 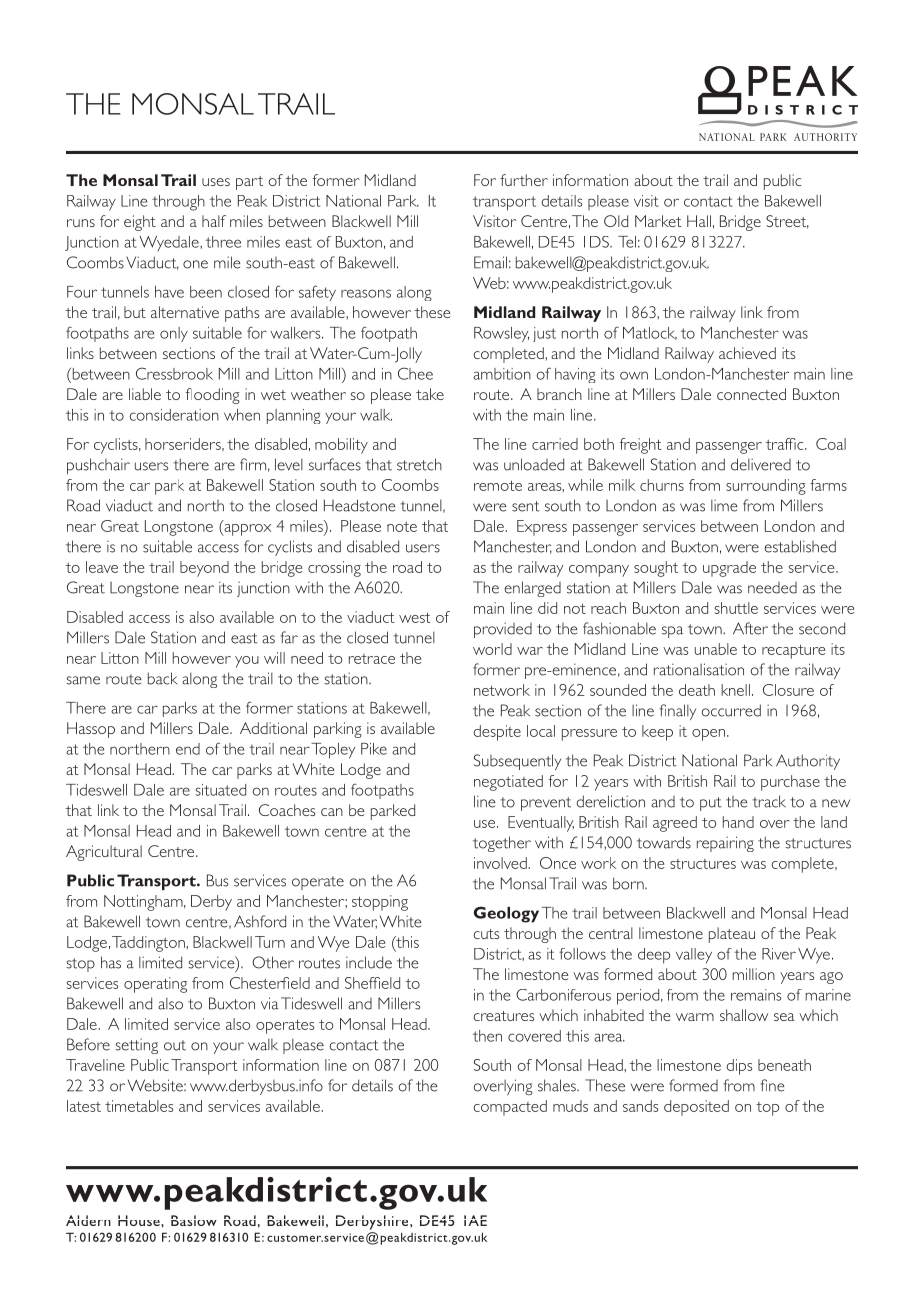 I want to click on upgrade, so click(x=729, y=569).
